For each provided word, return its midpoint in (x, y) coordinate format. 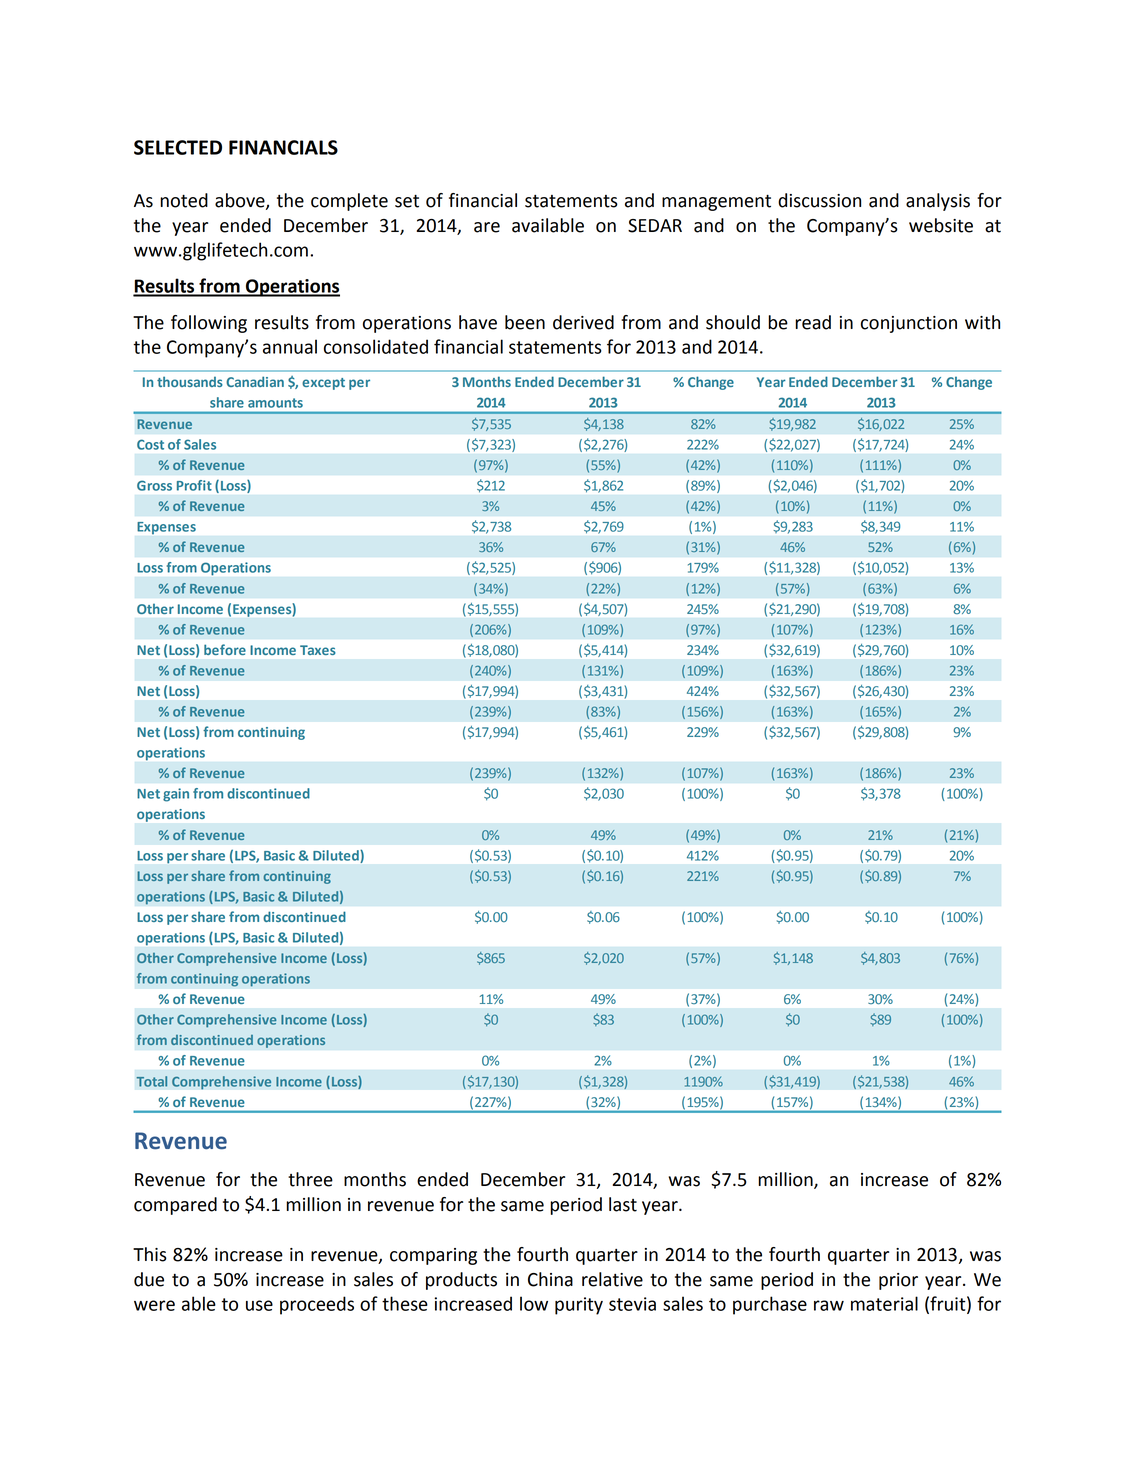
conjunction (909, 324)
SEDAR (655, 226)
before (225, 649)
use (259, 1305)
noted (184, 200)
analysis (938, 202)
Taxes (318, 650)
